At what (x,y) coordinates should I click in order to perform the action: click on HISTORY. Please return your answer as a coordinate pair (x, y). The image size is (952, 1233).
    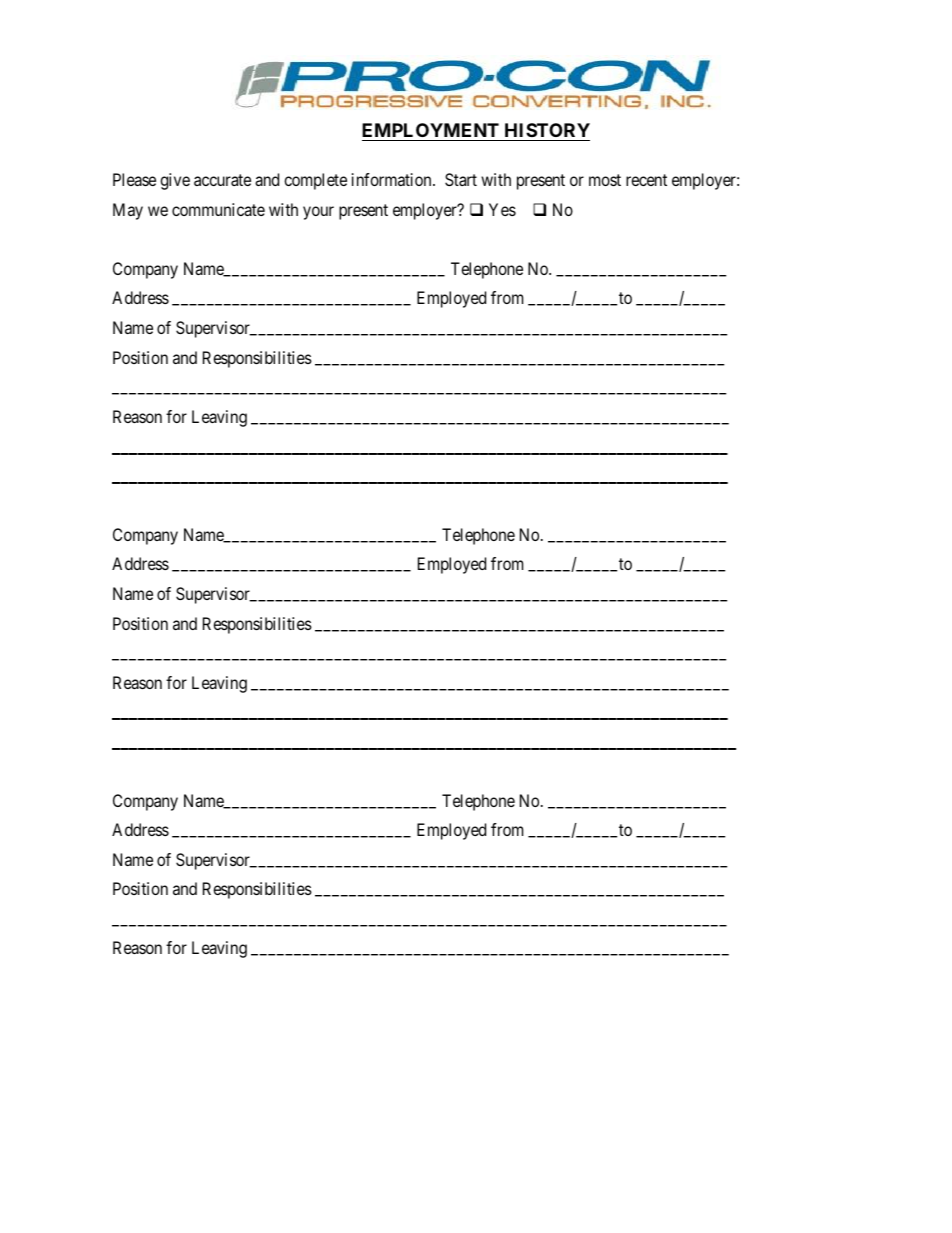
    Looking at the image, I should click on (547, 130).
